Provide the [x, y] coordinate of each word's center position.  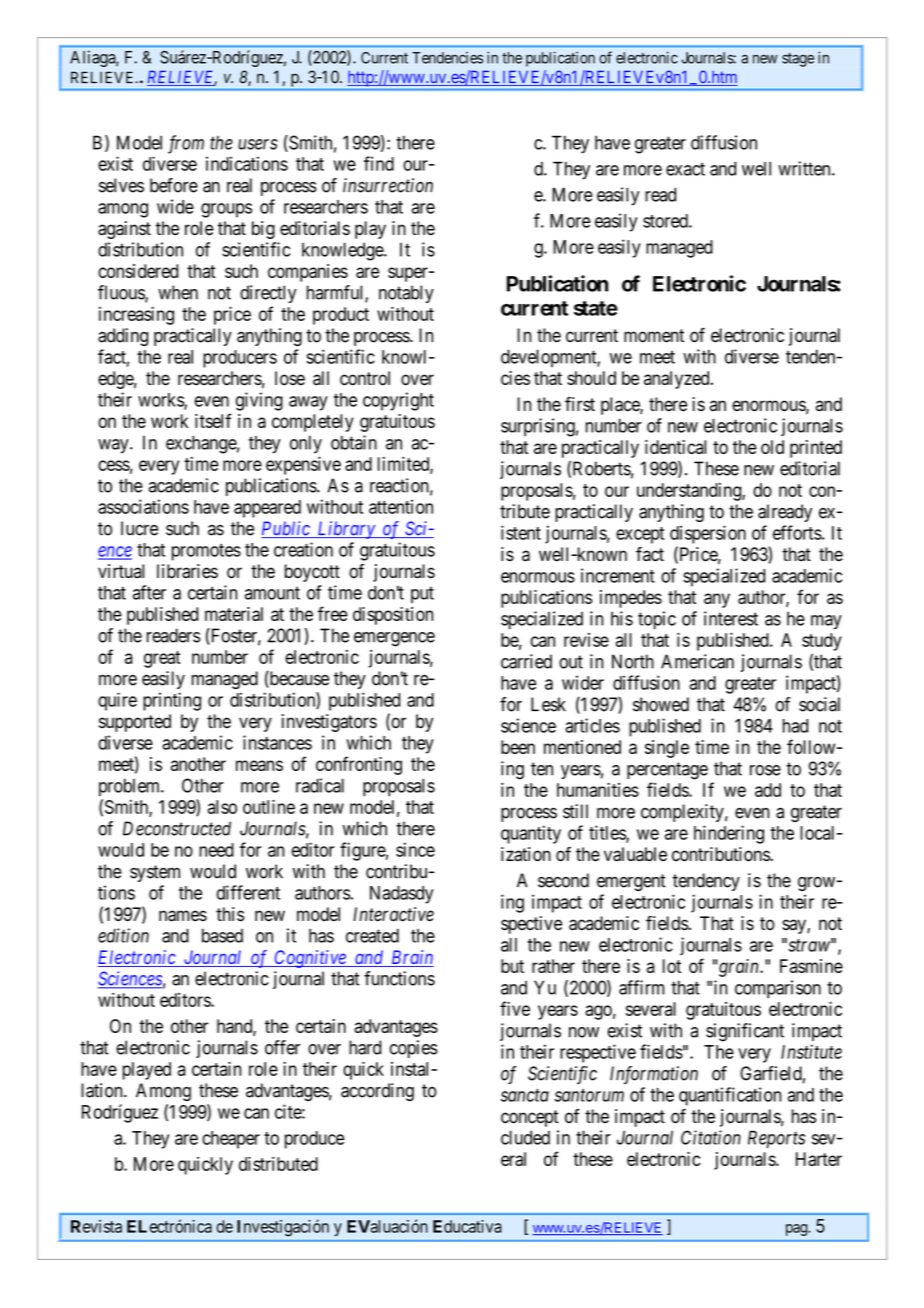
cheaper [231, 1140]
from [186, 144]
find [379, 163]
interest [731, 618]
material [234, 614]
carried [526, 661]
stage [798, 60]
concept [530, 1118]
